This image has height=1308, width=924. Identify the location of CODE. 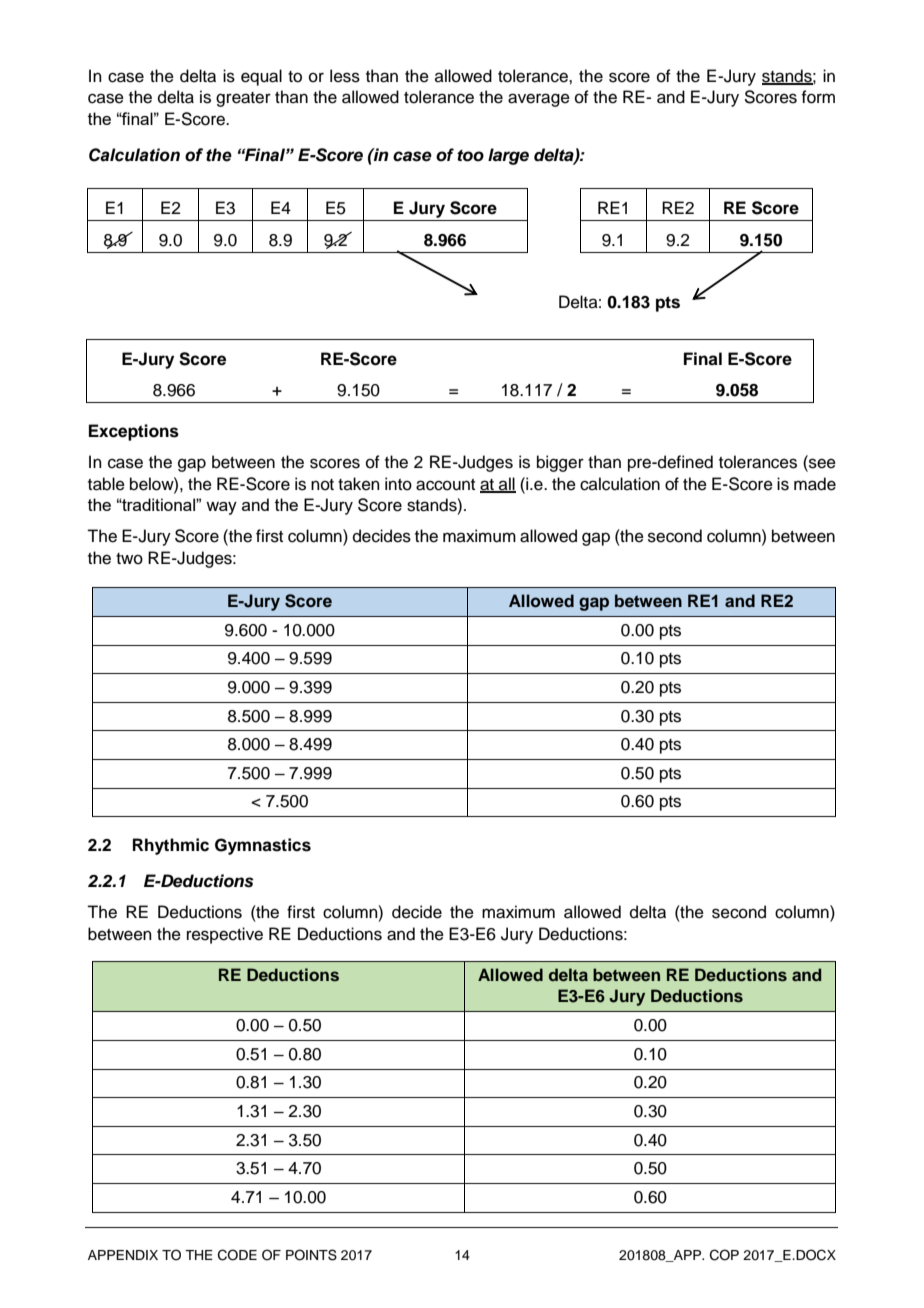
(237, 1255).
